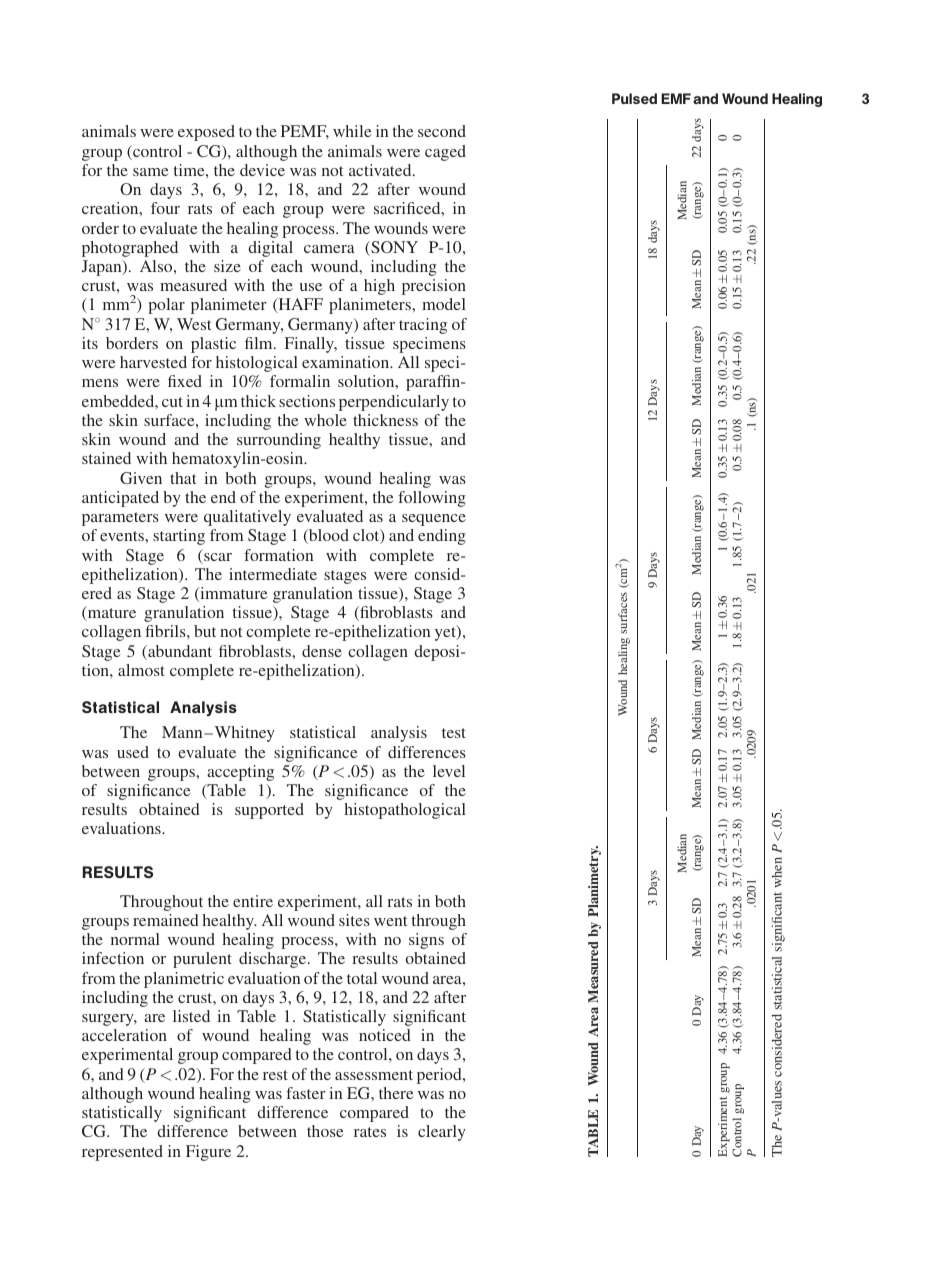  I want to click on same, so click(151, 172).
